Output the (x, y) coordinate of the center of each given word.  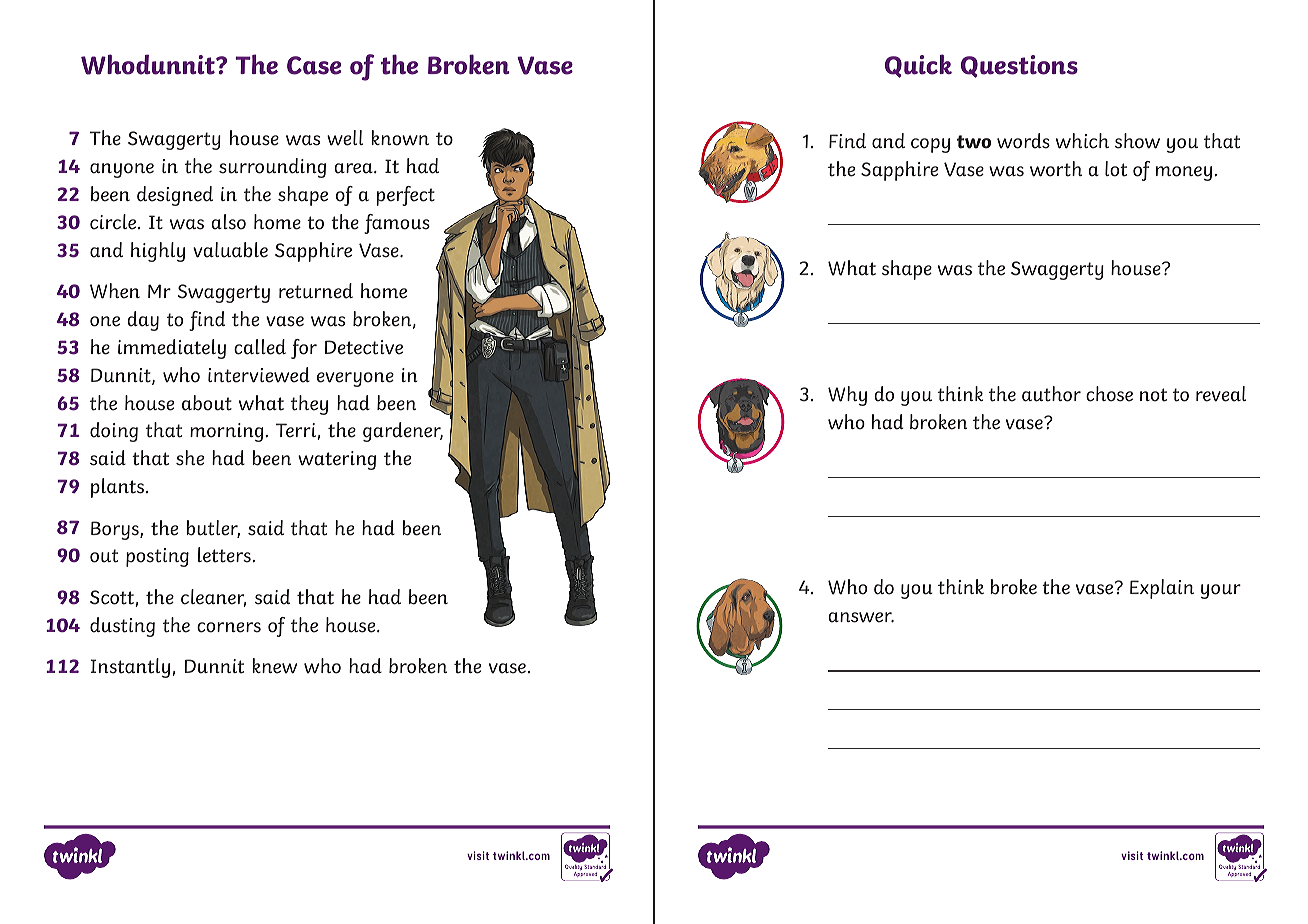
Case (314, 65)
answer (861, 617)
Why (847, 396)
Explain (1162, 589)
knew (274, 666)
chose (1109, 394)
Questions (1019, 66)
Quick (918, 66)
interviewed (259, 375)
